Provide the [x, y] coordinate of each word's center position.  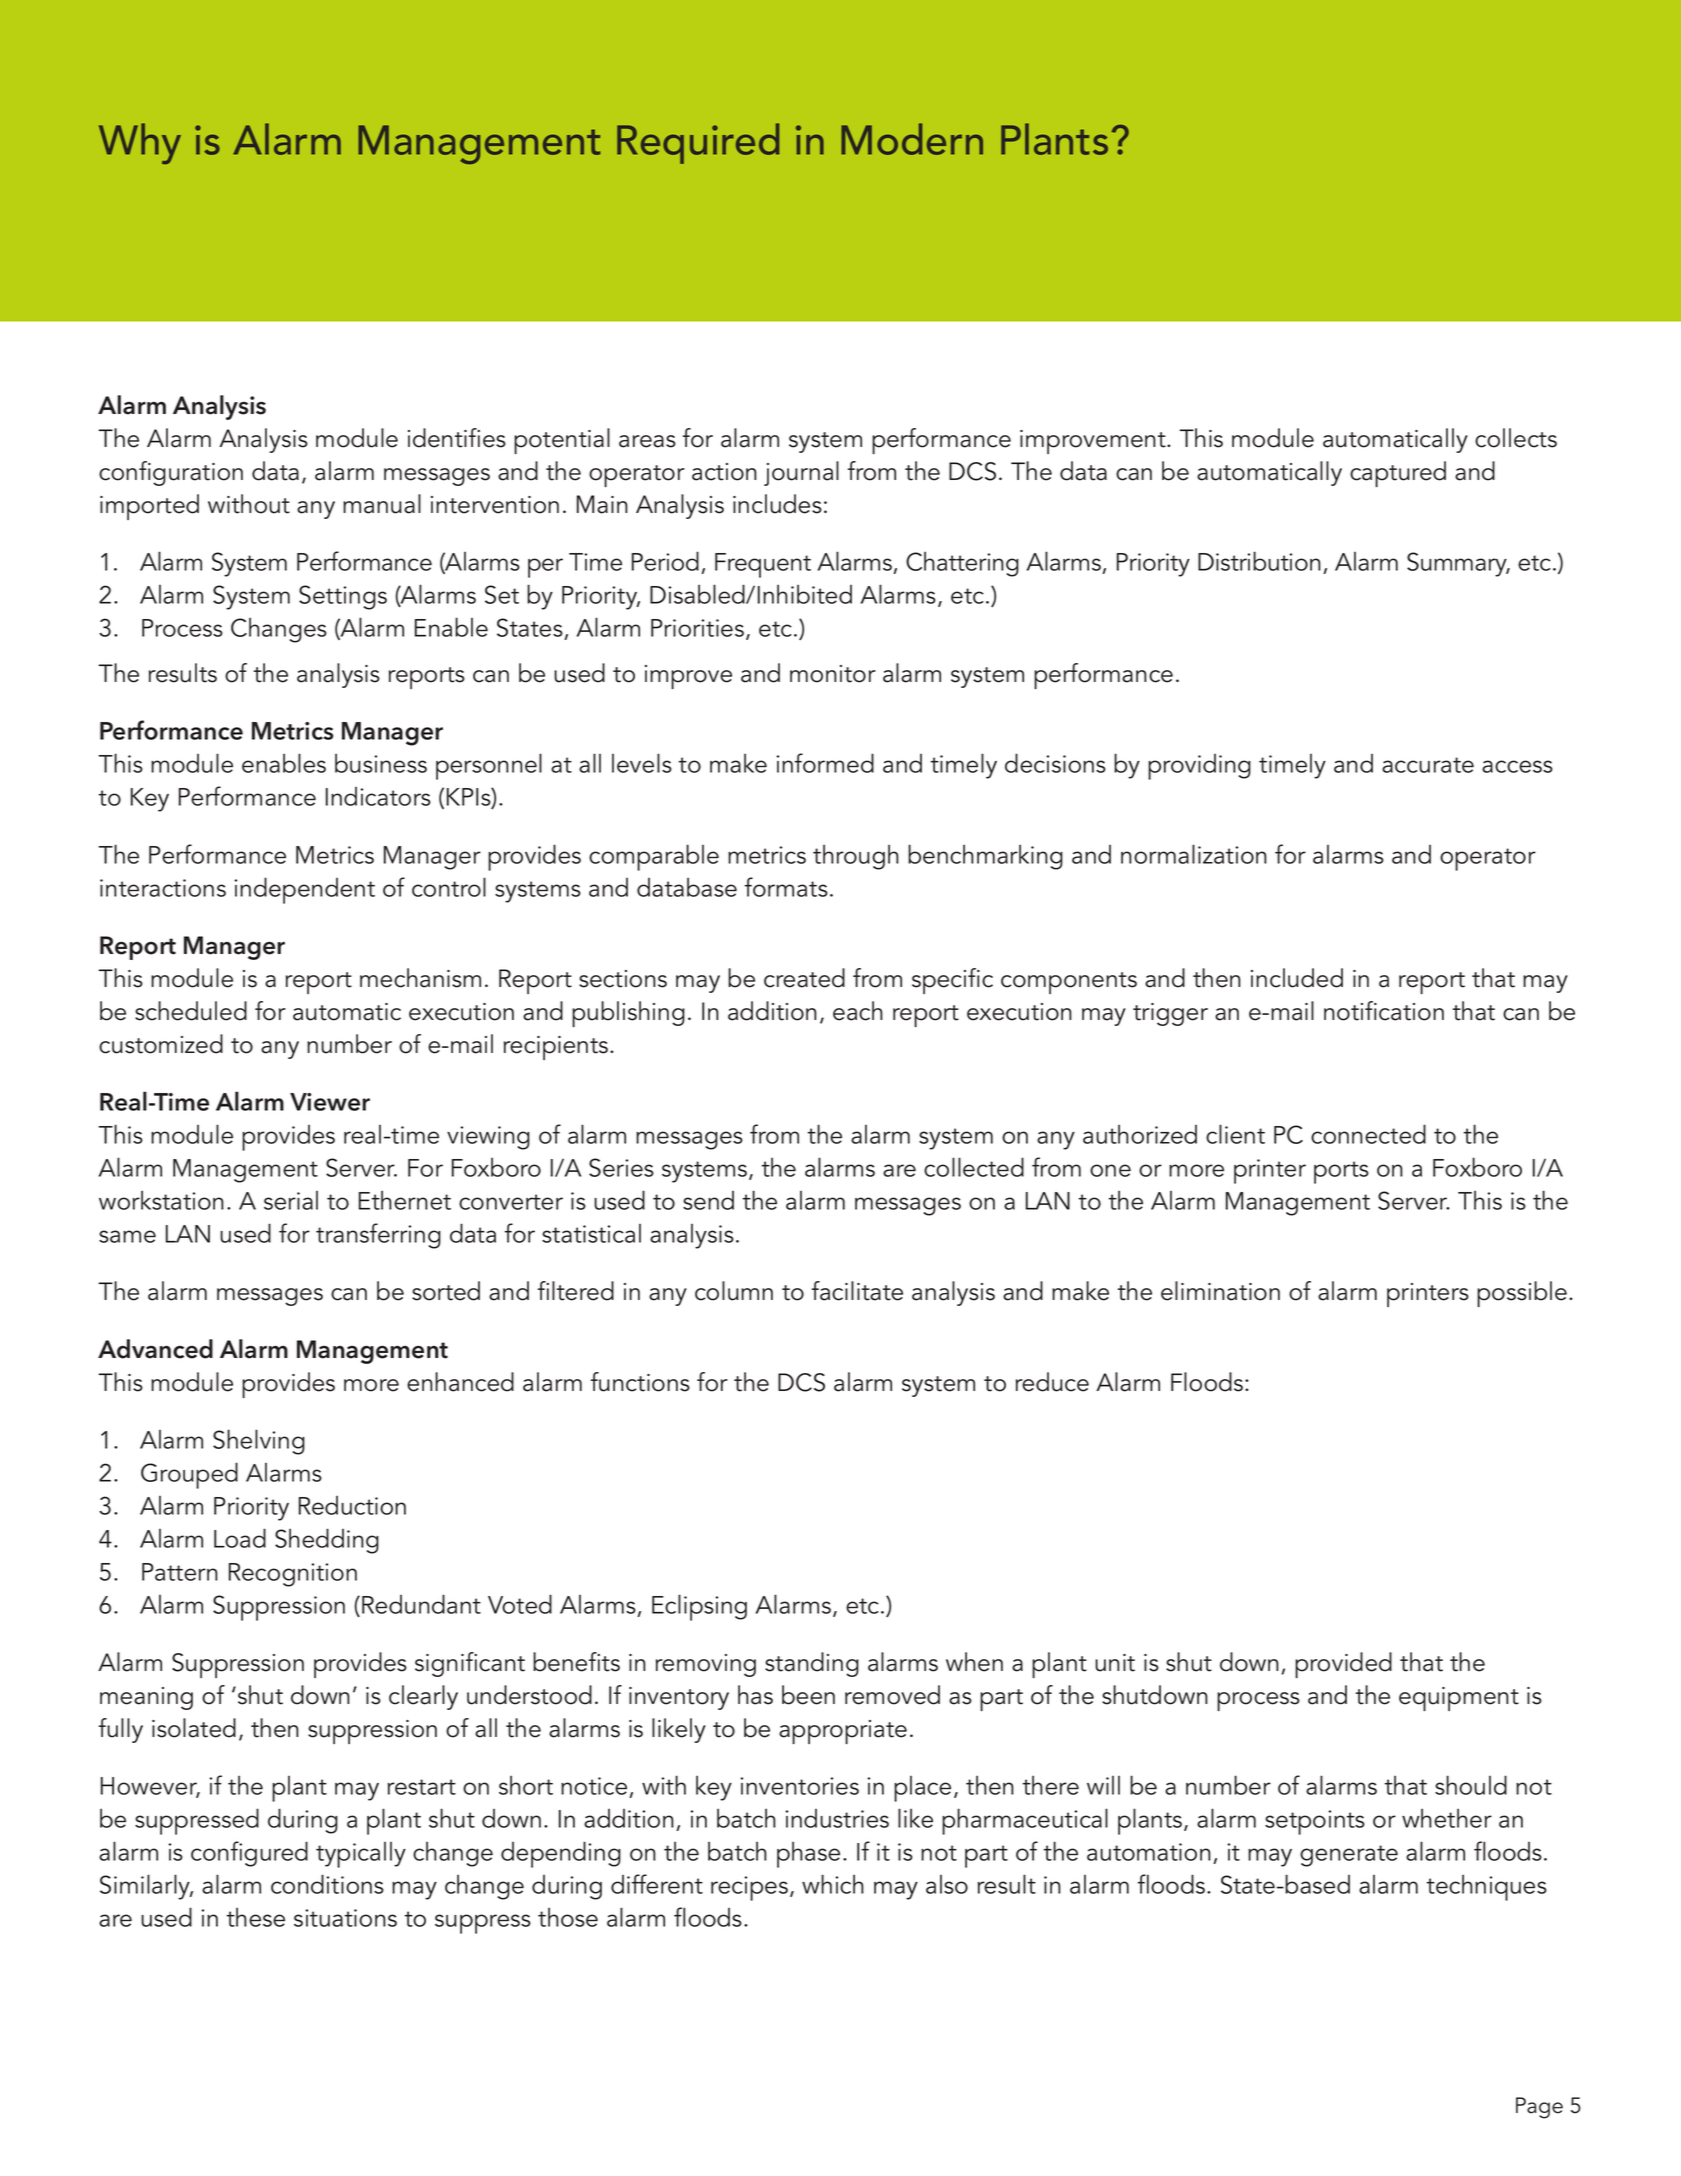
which [833, 1884]
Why [140, 143]
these [256, 1917]
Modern [912, 139]
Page [1539, 2108]
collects [1516, 438]
